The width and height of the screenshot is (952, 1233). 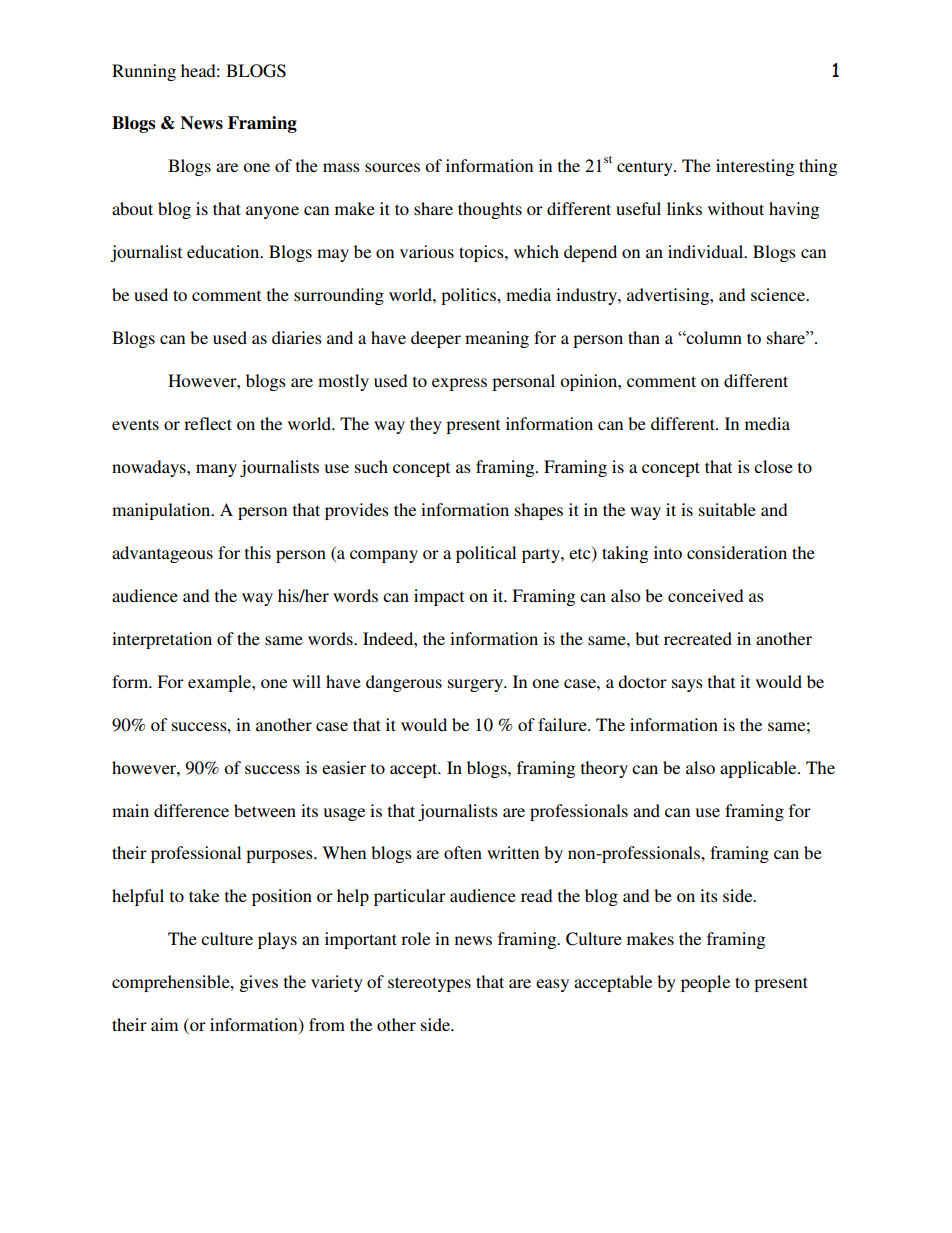 What do you see at coordinates (486, 554) in the screenshot?
I see `political` at bounding box center [486, 554].
